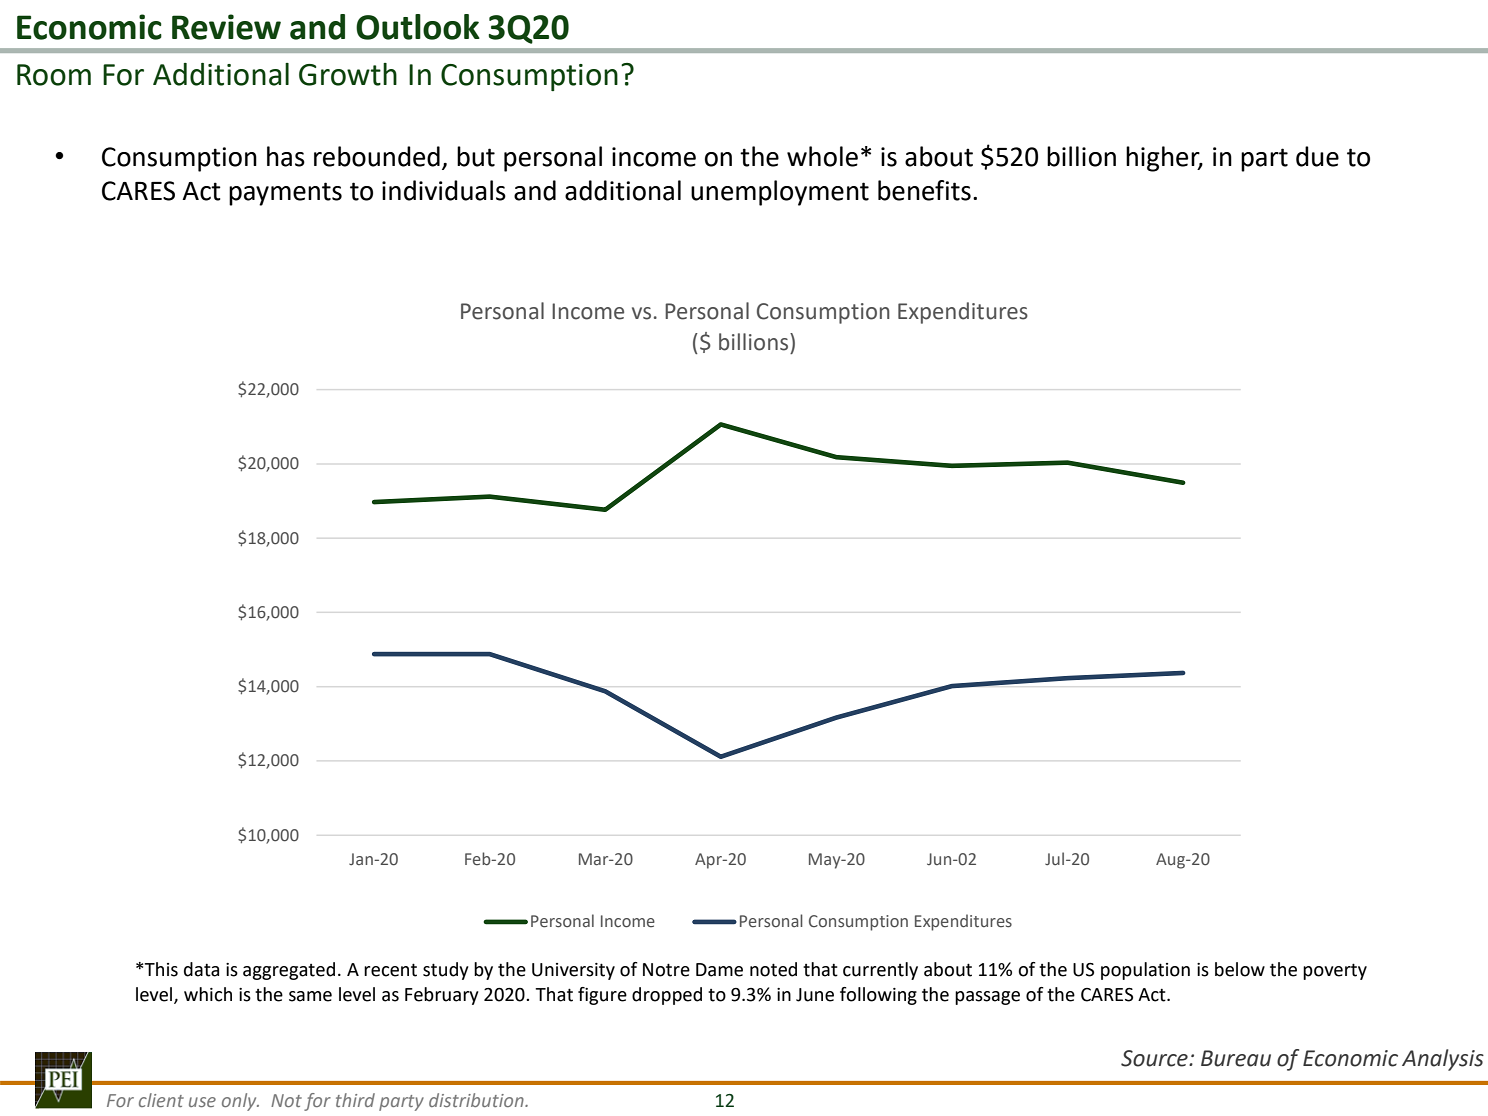 Image resolution: width=1488 pixels, height=1116 pixels. Describe the element at coordinates (202, 1102) in the page. I see `use` at that location.
